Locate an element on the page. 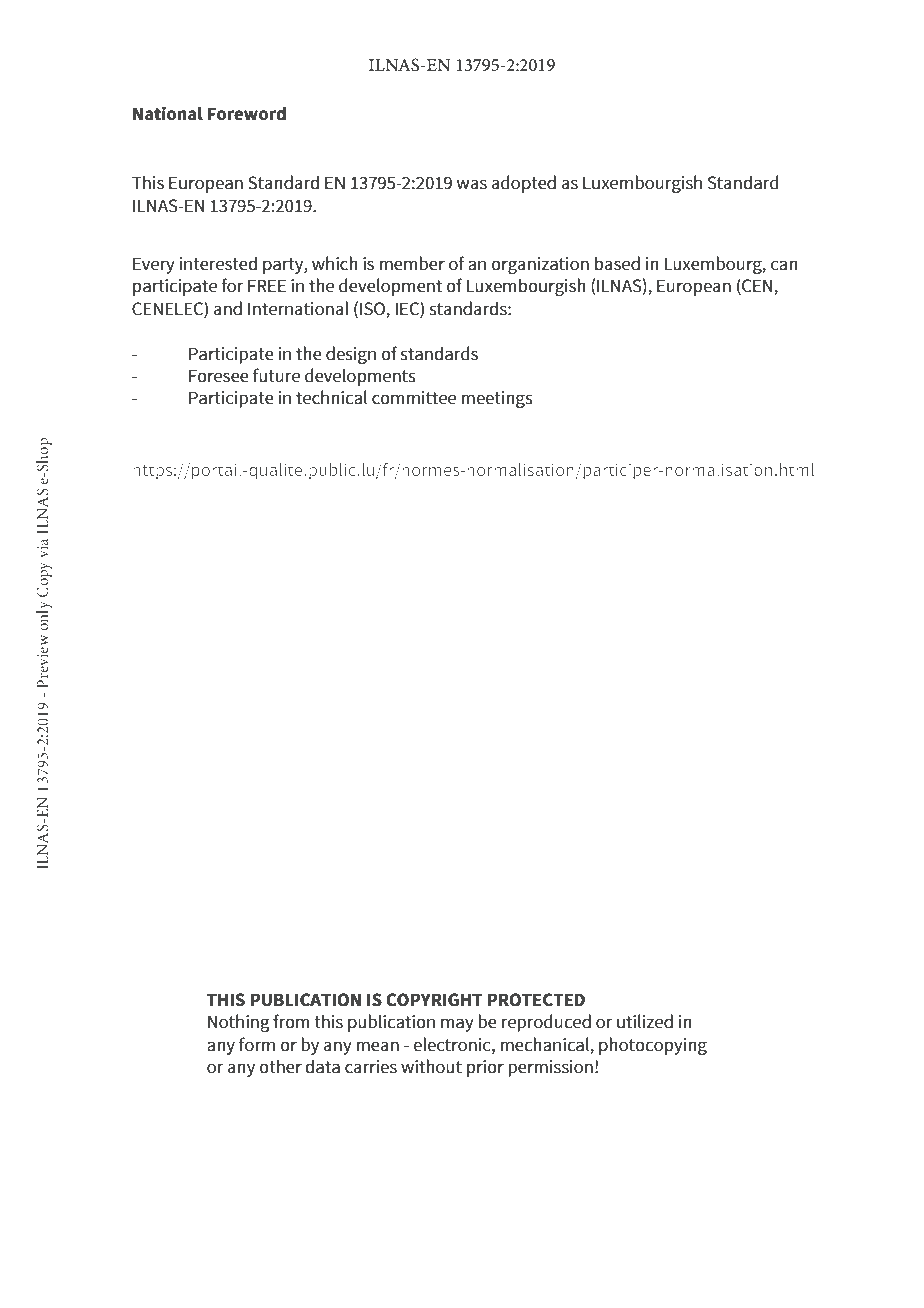 This document has width=924, height=1308. Foreword is located at coordinates (247, 114).
